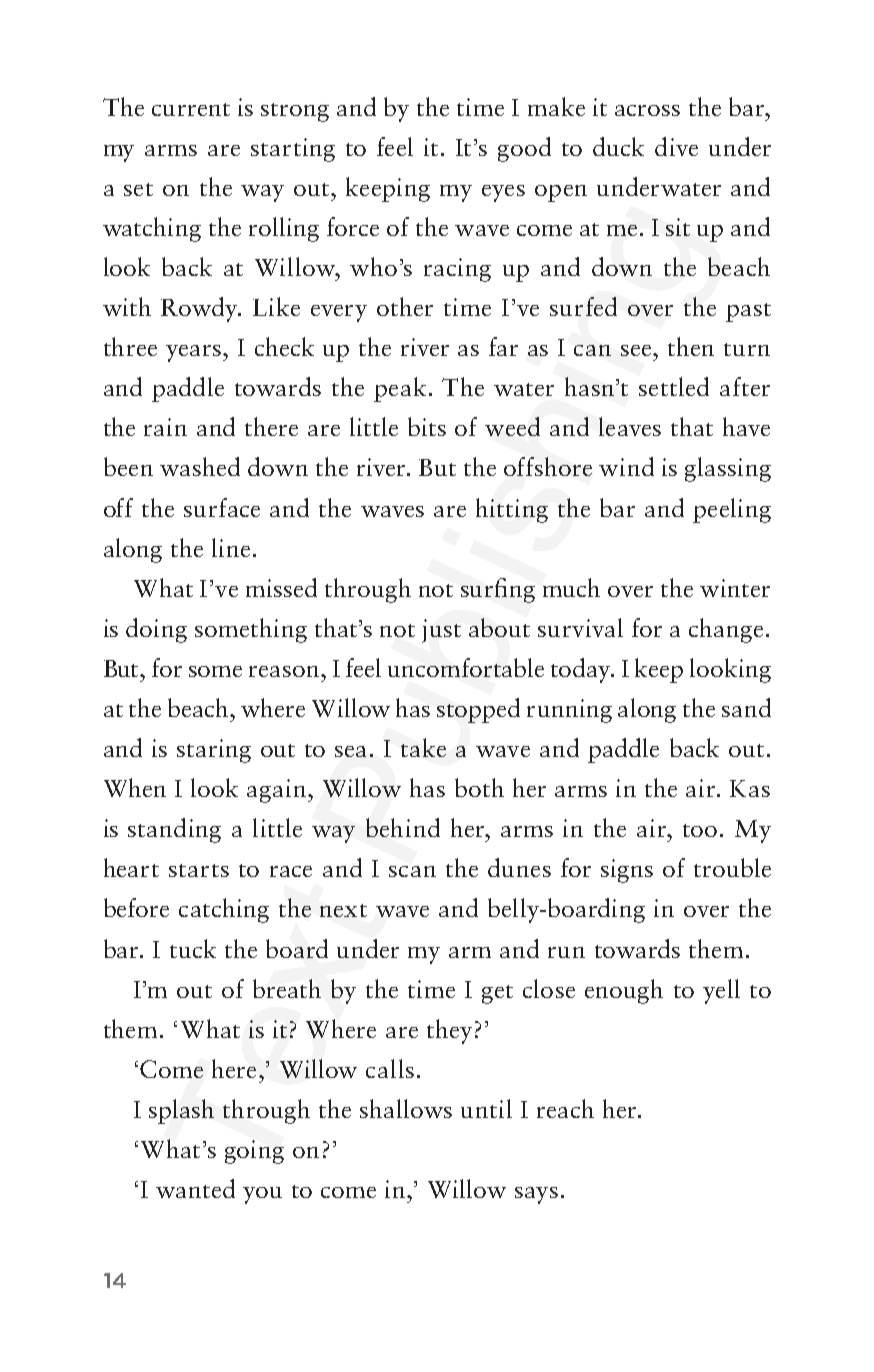 The height and width of the screenshot is (1372, 874). I want to click on doing, so click(156, 630).
